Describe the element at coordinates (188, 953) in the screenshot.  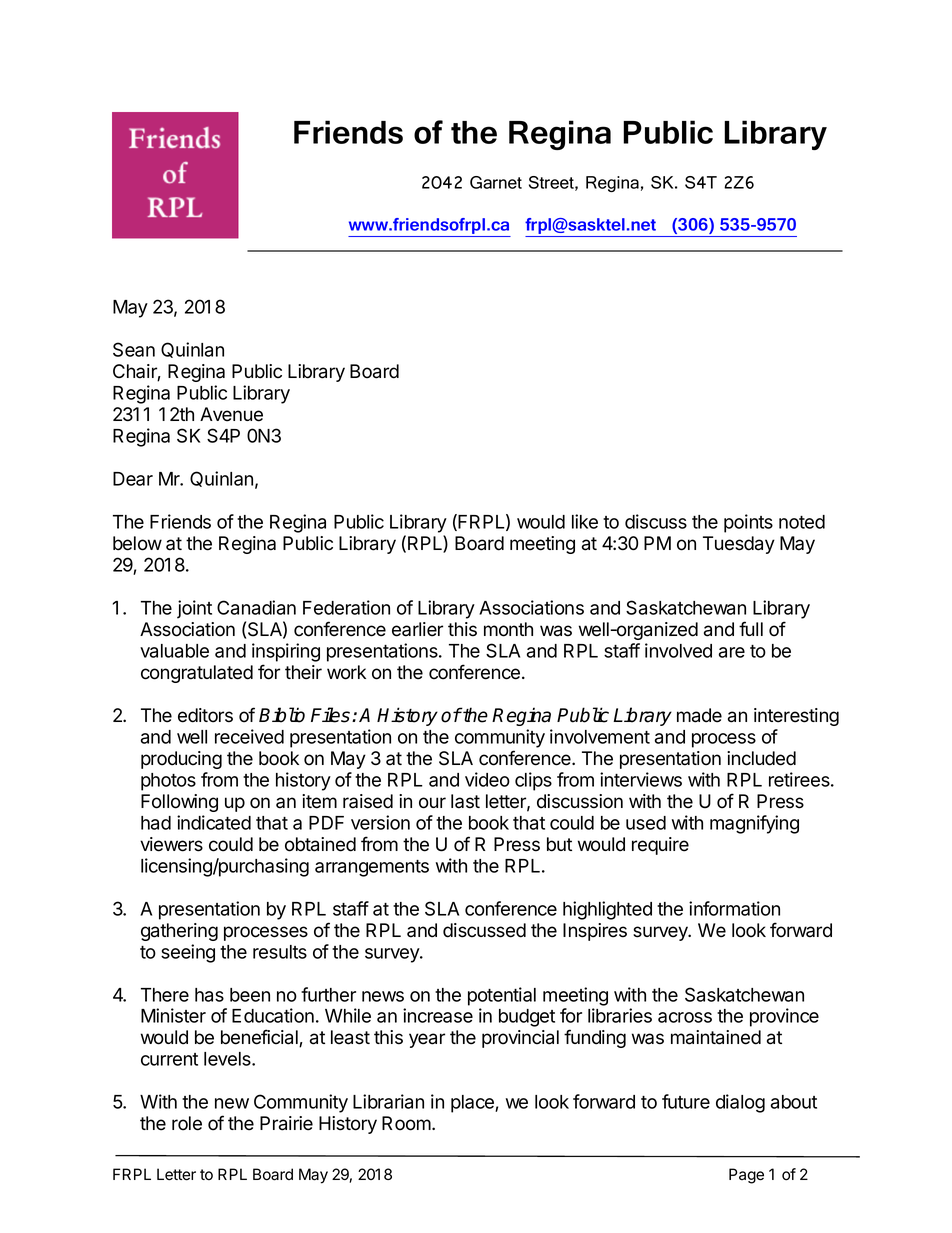
I see `seeing` at that location.
